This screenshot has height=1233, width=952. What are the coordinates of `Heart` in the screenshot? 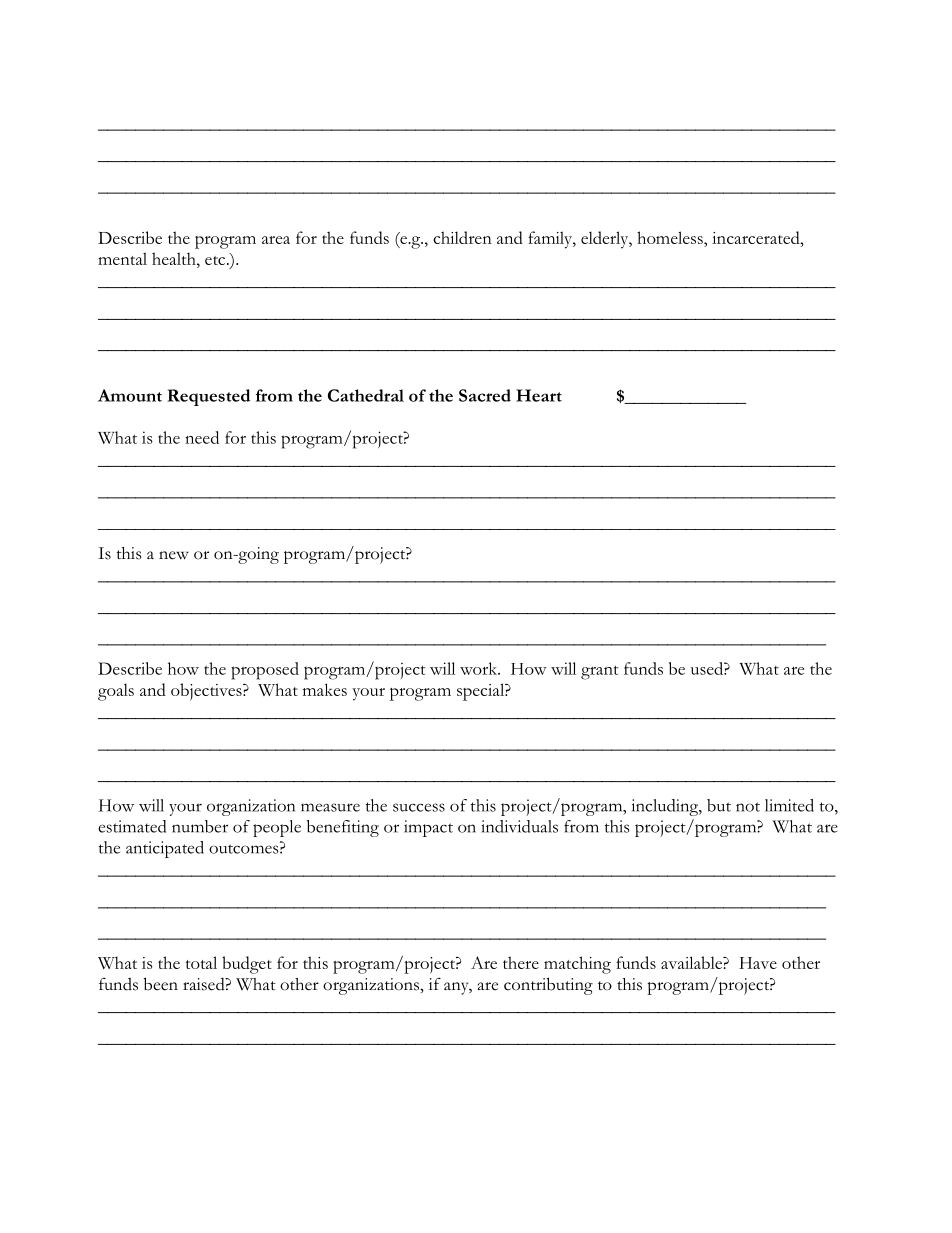 It's located at (539, 395).
